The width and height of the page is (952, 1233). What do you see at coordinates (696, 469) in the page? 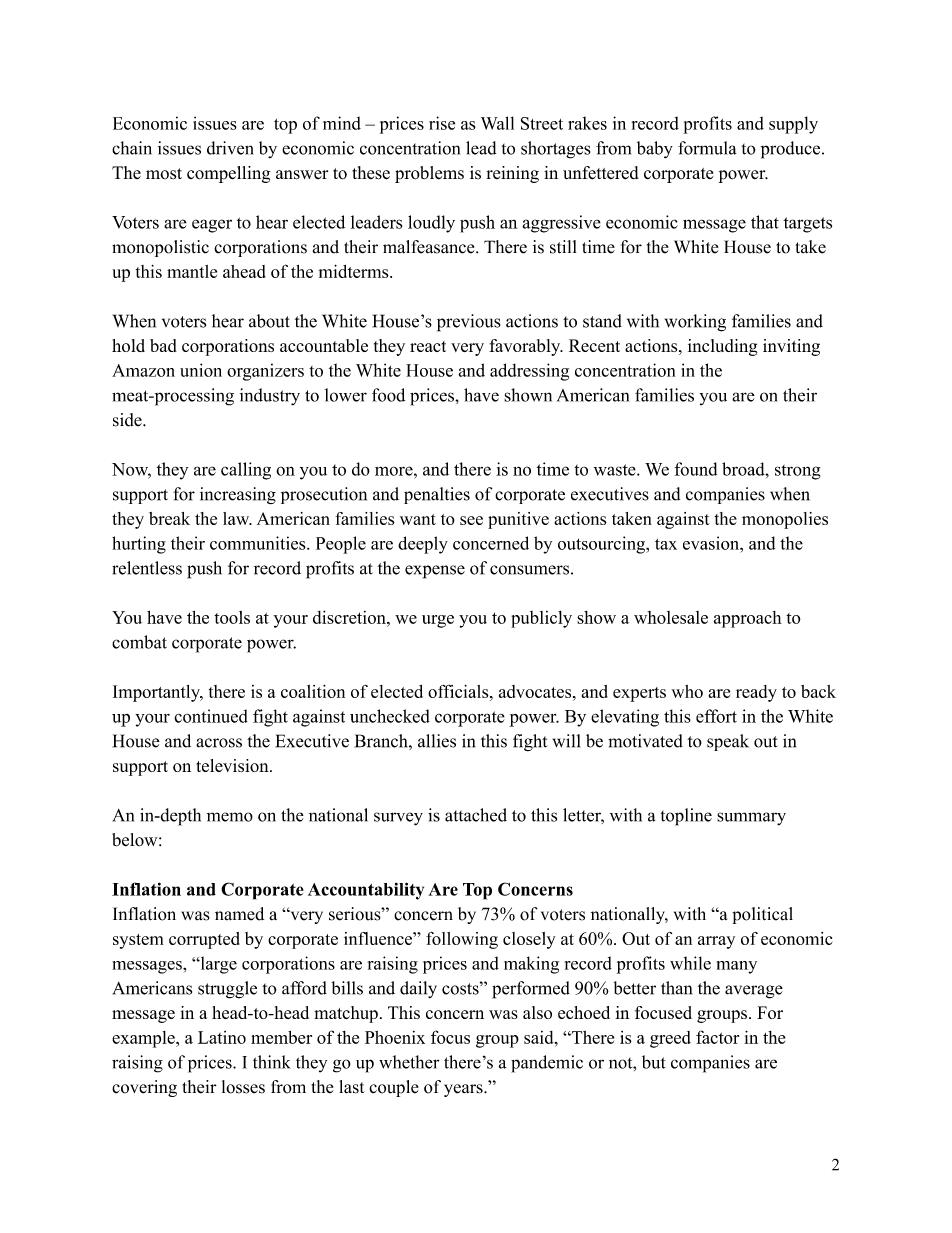
I see `found` at bounding box center [696, 469].
